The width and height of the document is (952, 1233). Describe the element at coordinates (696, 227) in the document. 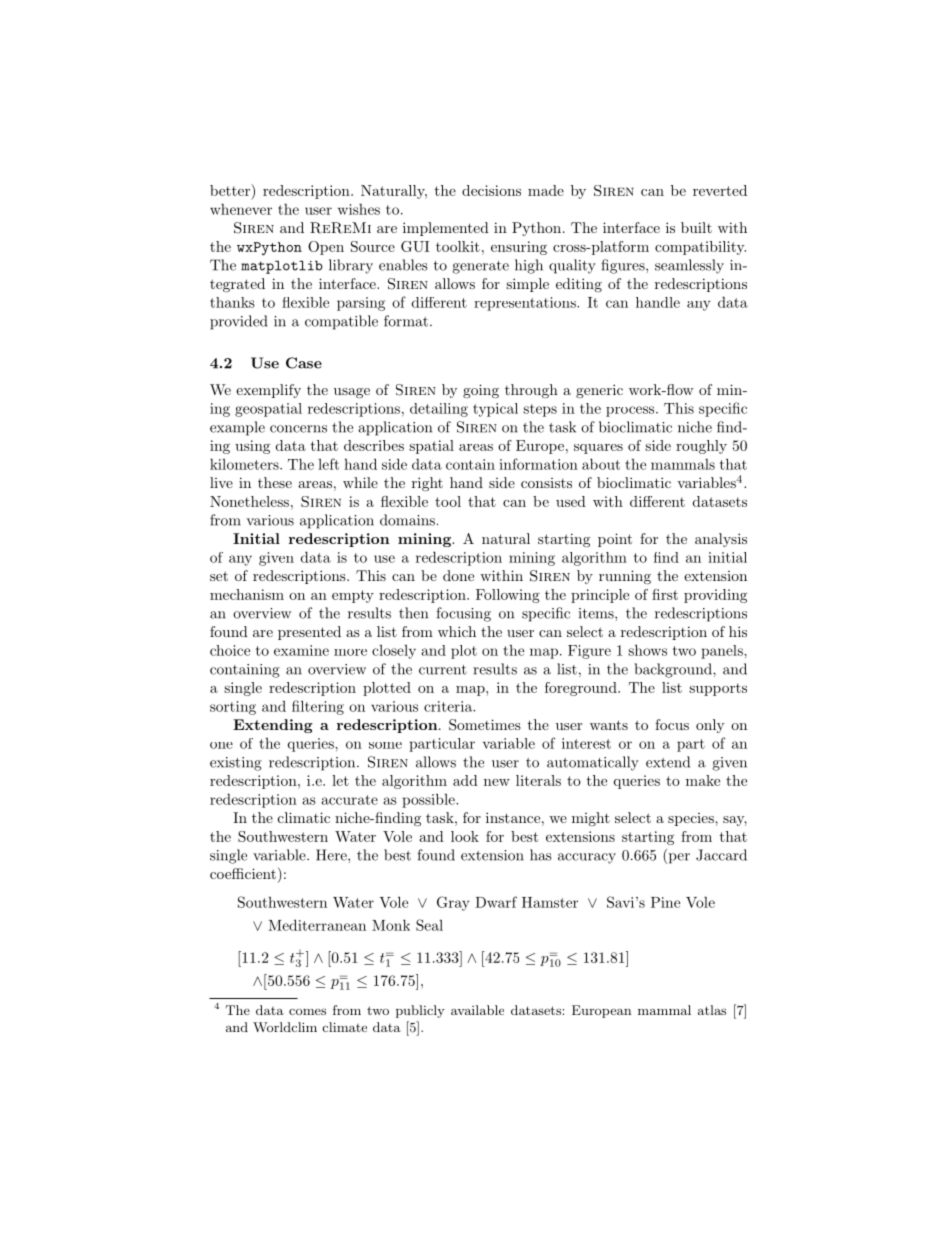

I see `built` at that location.
